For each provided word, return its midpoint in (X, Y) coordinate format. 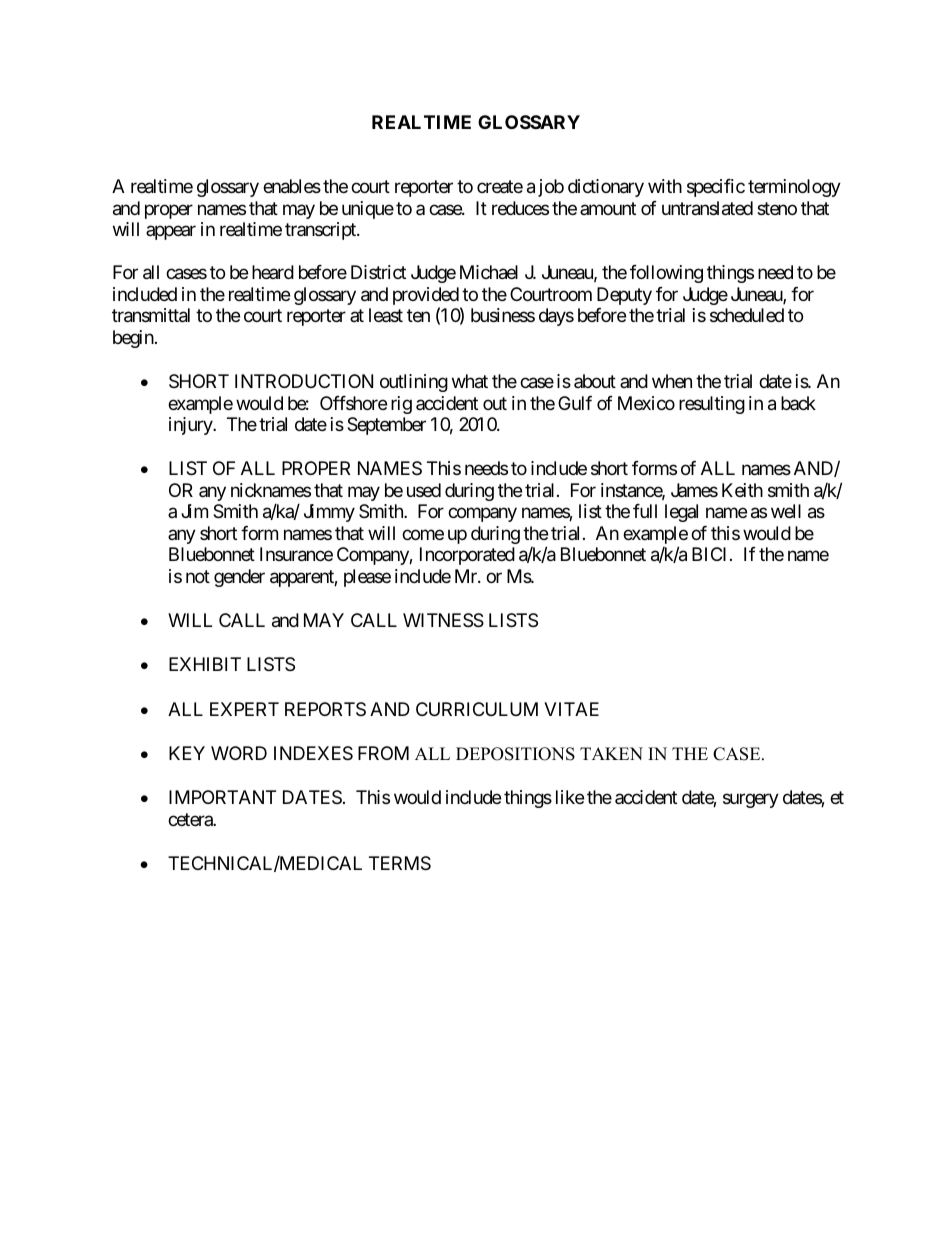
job (551, 188)
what (470, 381)
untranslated (707, 208)
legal (681, 513)
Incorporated (467, 556)
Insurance (296, 554)
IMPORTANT (222, 797)
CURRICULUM (477, 709)
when (672, 381)
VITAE (571, 709)
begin (133, 339)
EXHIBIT (205, 664)
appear (171, 233)
